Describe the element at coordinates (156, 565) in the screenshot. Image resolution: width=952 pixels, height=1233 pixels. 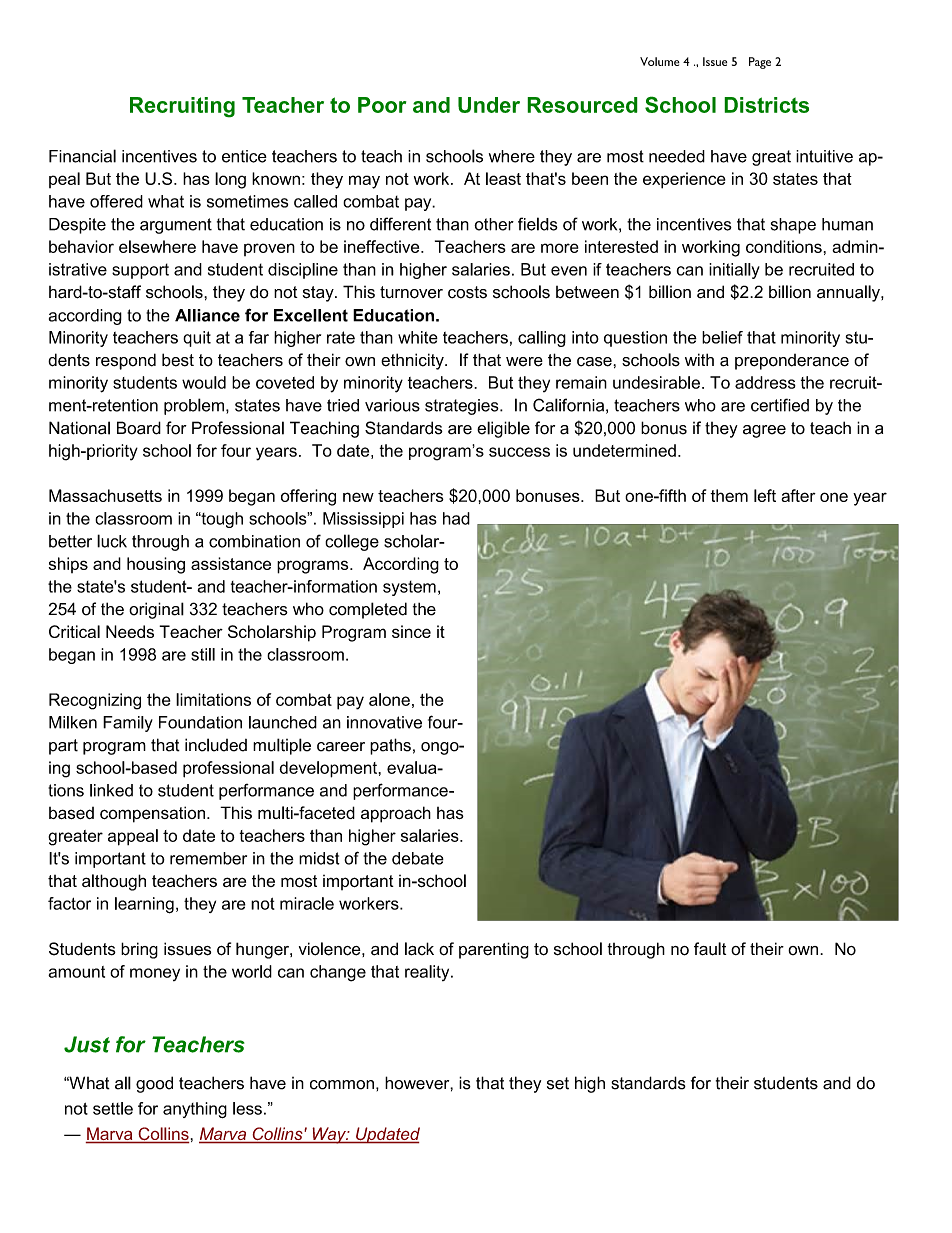
I see `housing` at that location.
